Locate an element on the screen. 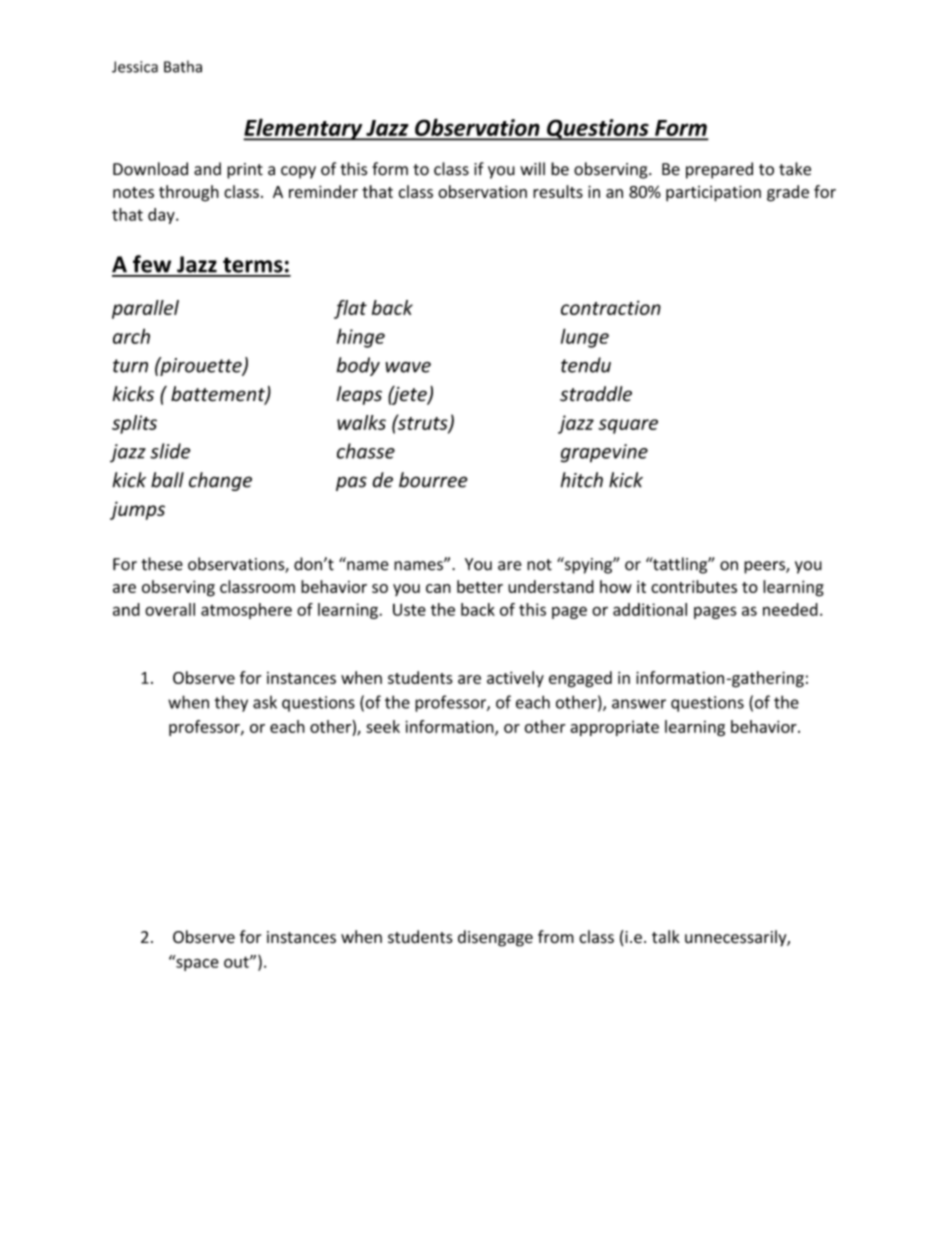 This screenshot has width=952, height=1233. prepared is located at coordinates (719, 170).
